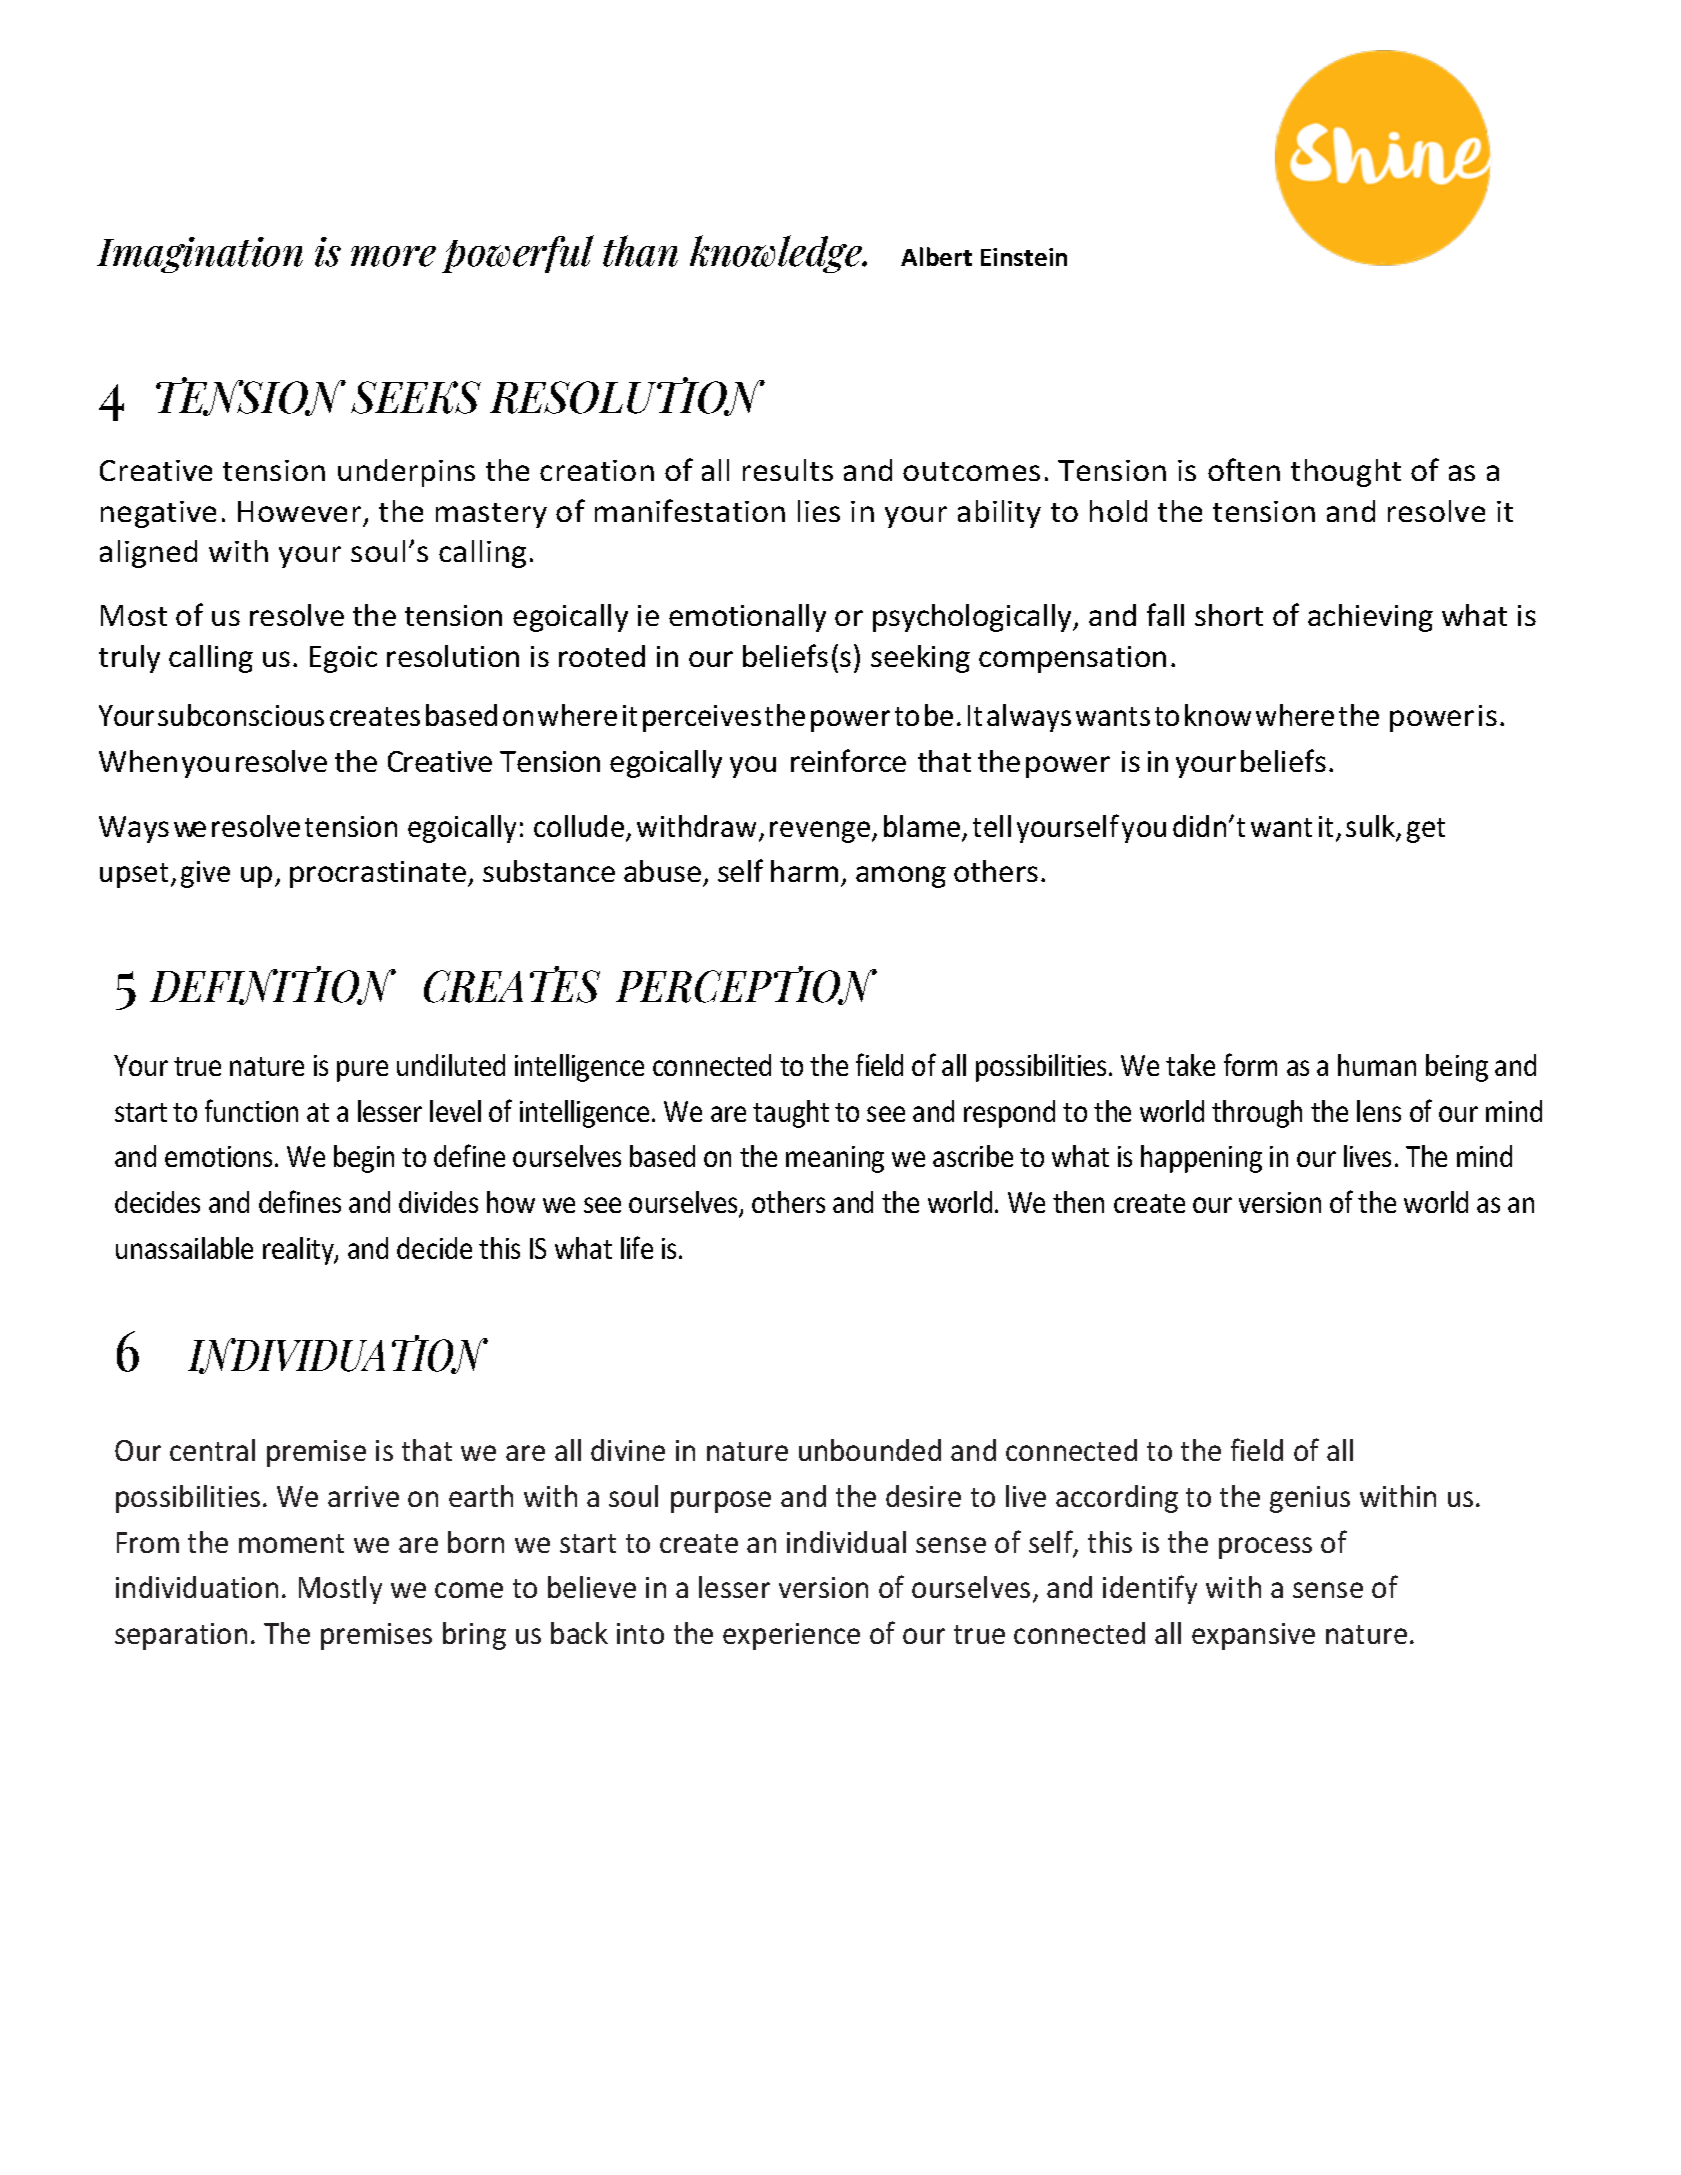 This screenshot has width=1681, height=2175. What do you see at coordinates (791, 1636) in the screenshot?
I see `experience` at bounding box center [791, 1636].
